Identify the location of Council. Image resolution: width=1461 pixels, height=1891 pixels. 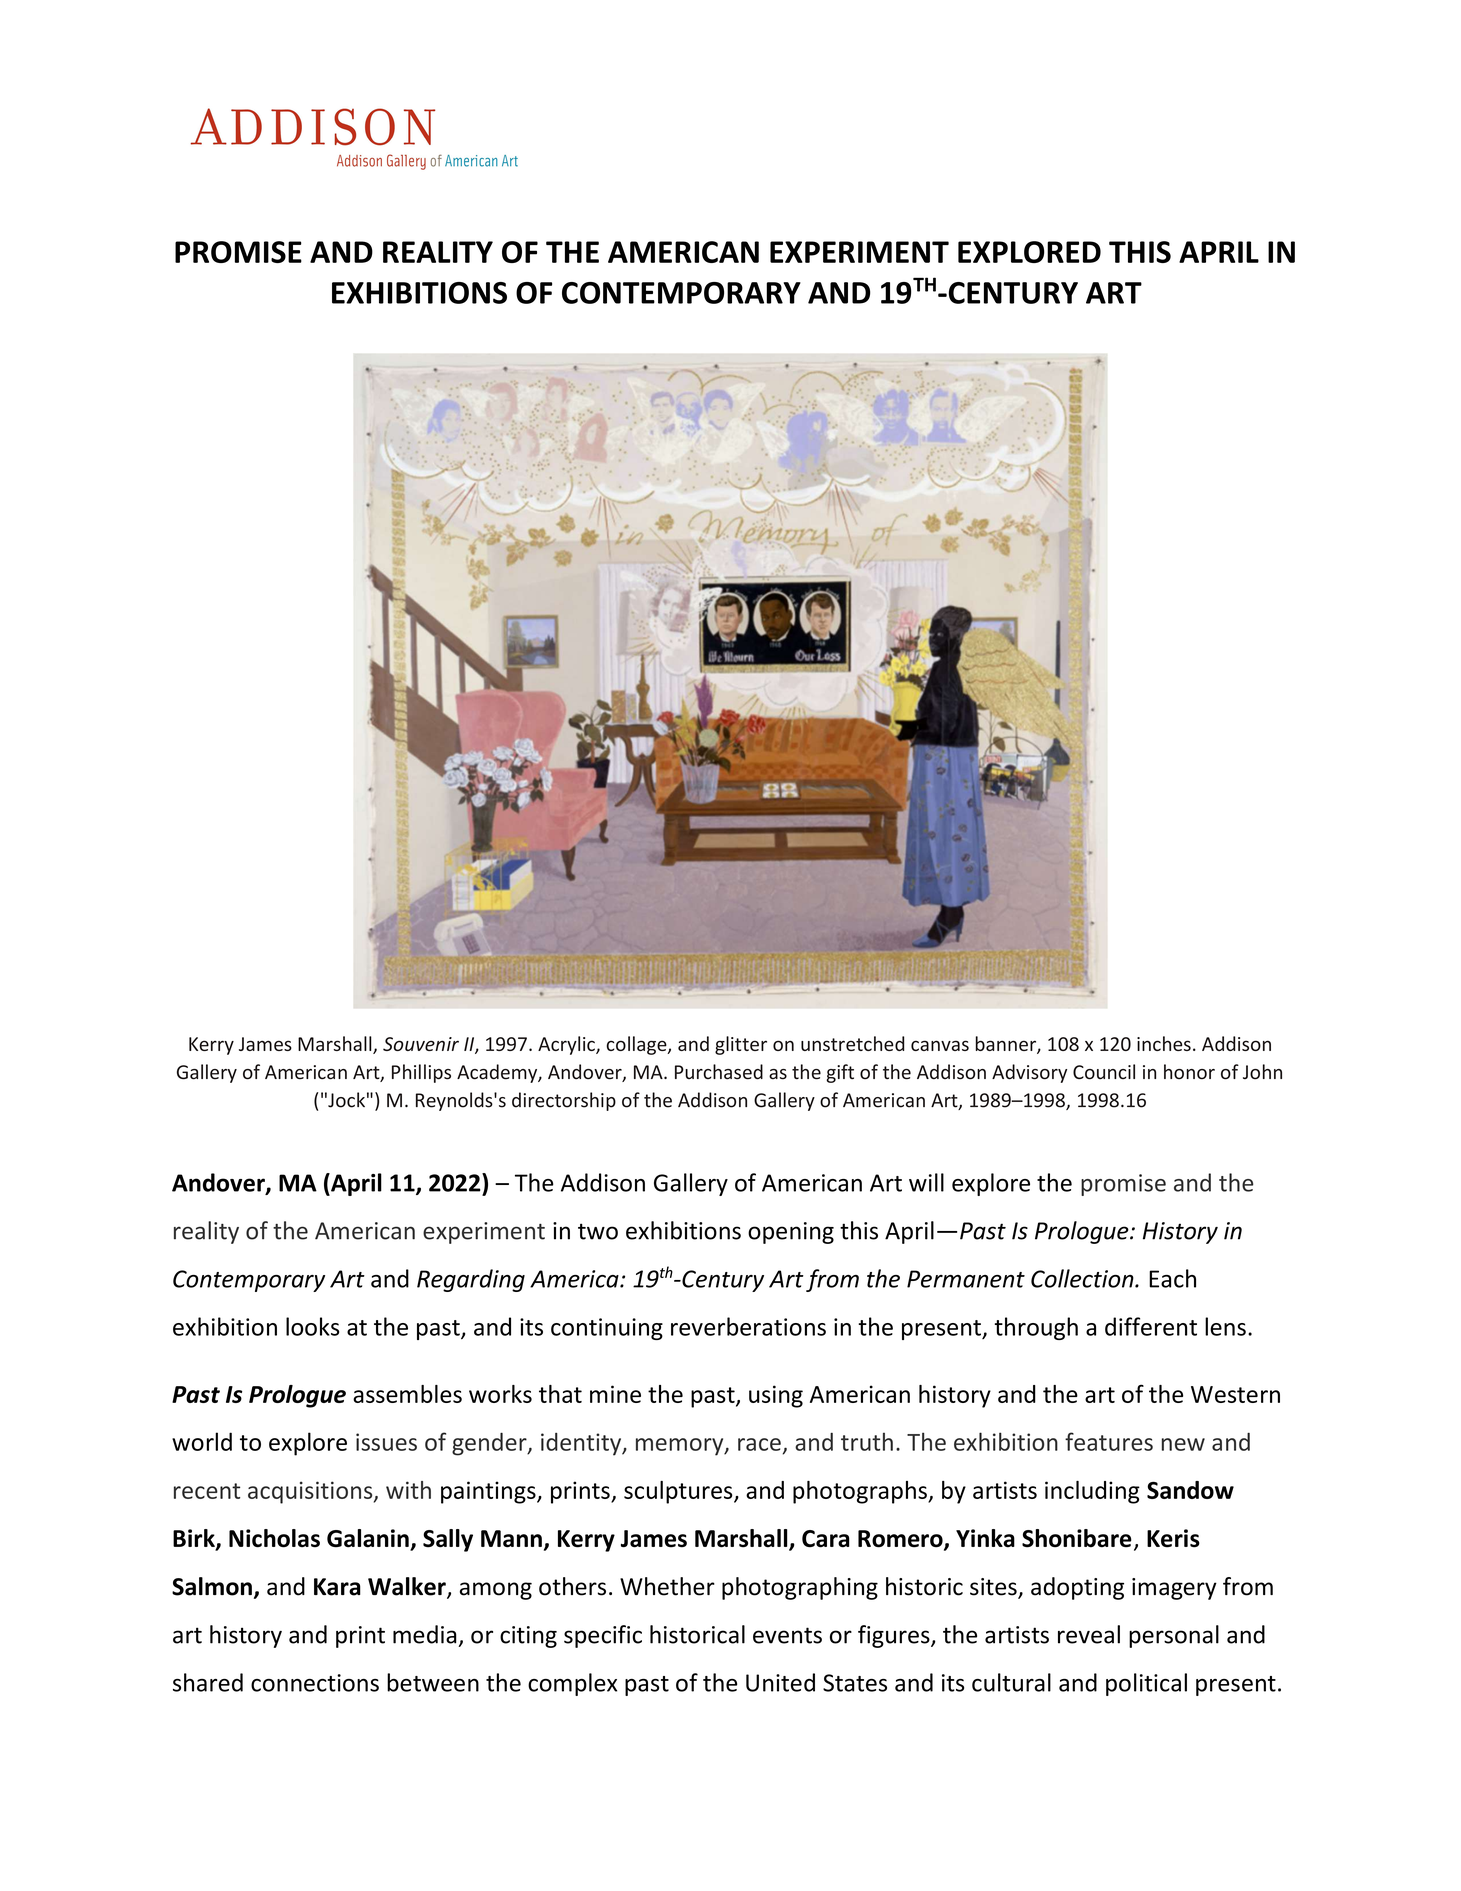
(1104, 1072).
